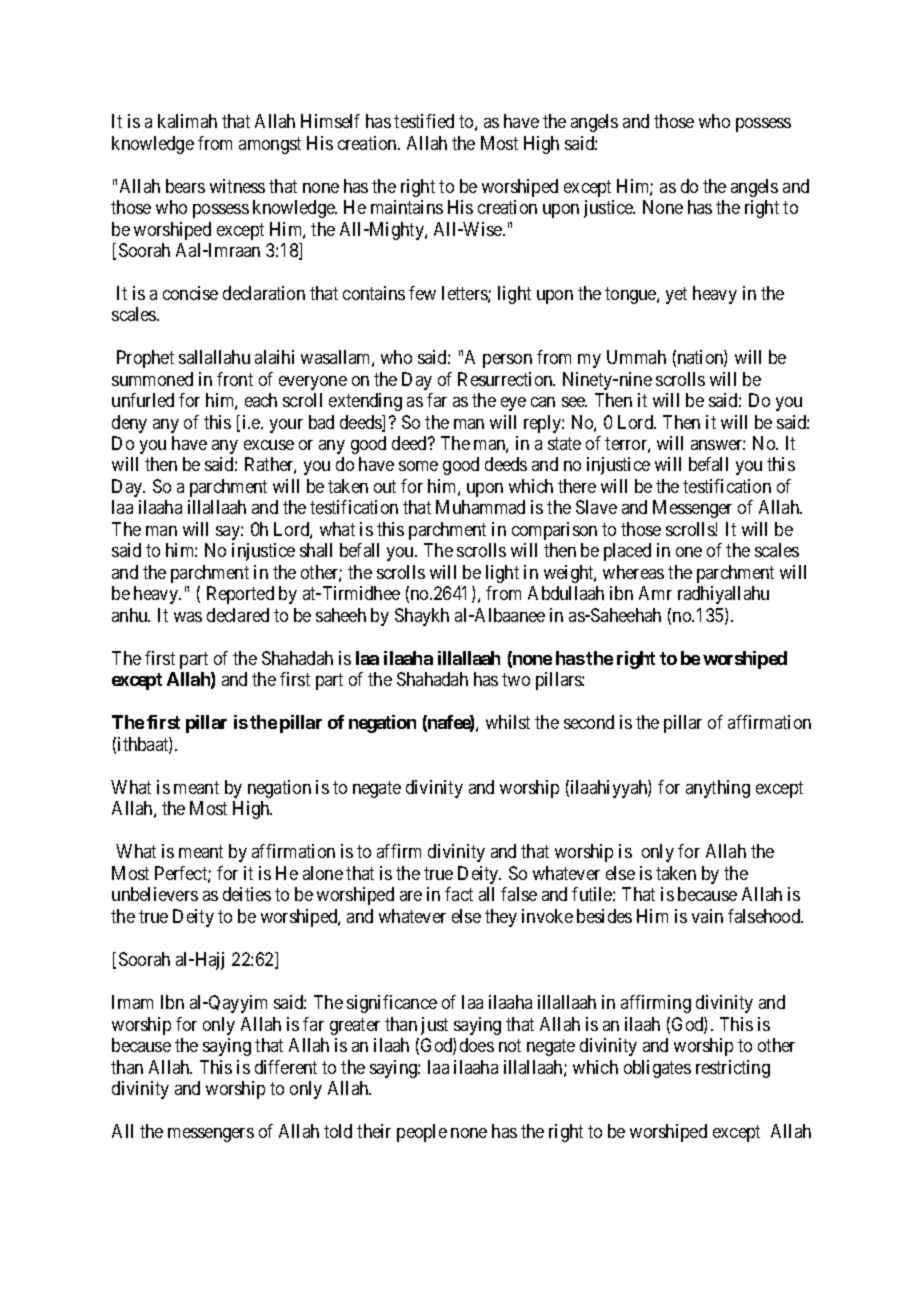 This page has height=1308, width=924. What do you see at coordinates (185, 186) in the page?
I see `bears` at bounding box center [185, 186].
